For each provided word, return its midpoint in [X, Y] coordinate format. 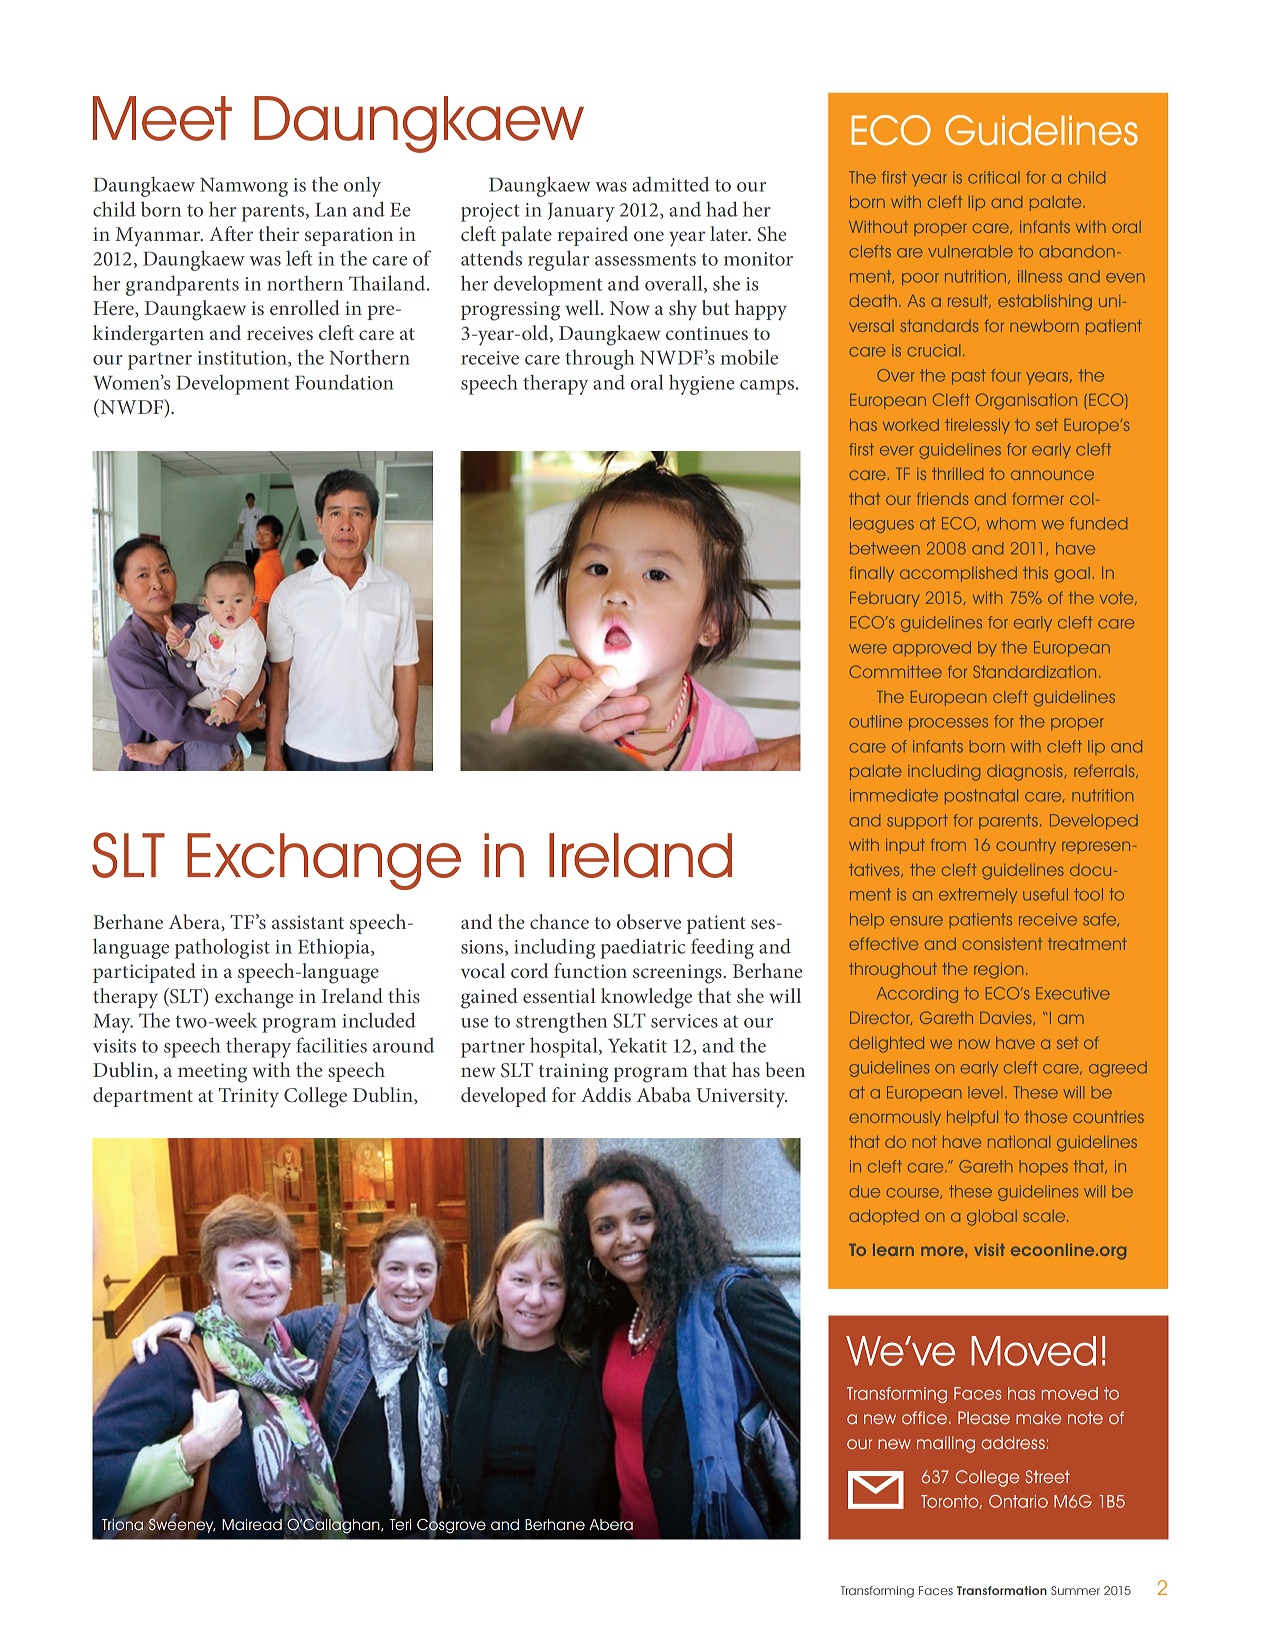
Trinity [249, 1098]
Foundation [344, 382]
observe [649, 921]
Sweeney [182, 1524]
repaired [592, 236]
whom [1011, 523]
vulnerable [970, 251]
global [992, 1218]
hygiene [701, 384]
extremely [978, 895]
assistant [308, 922]
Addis [606, 1094]
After [231, 233]
